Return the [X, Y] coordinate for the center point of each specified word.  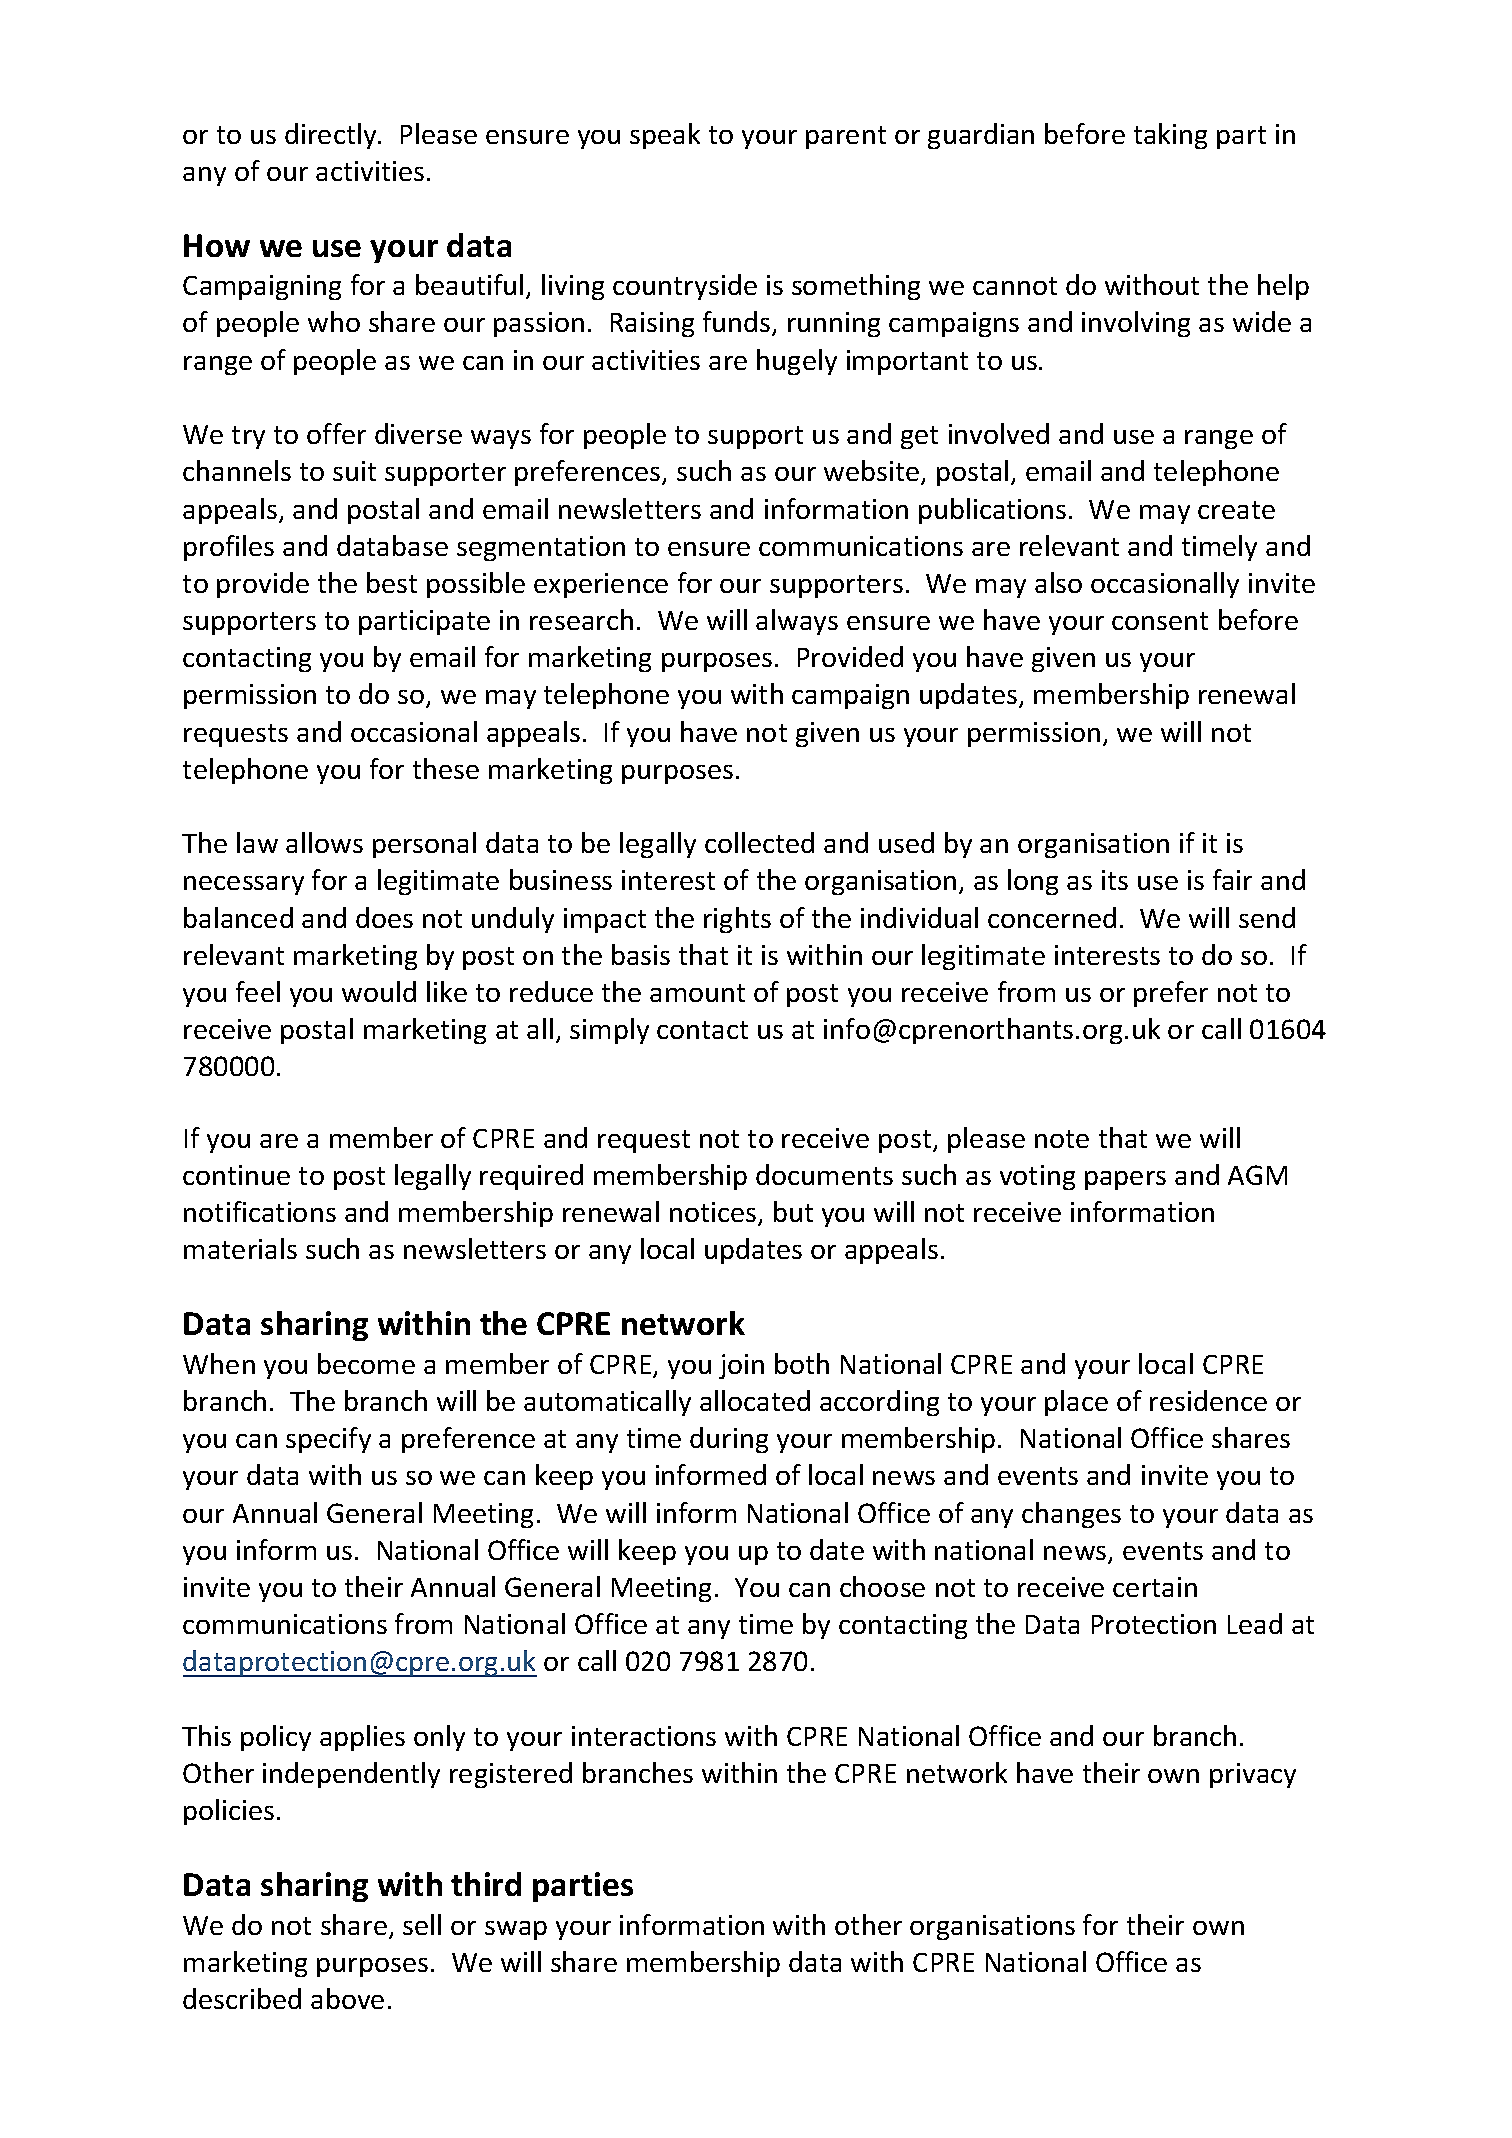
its [1115, 880]
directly [332, 136]
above [347, 1998]
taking [1170, 136]
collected [759, 842]
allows [324, 842]
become [366, 1363]
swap [516, 1930]
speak [665, 136]
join [741, 1366]
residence [1208, 1400]
